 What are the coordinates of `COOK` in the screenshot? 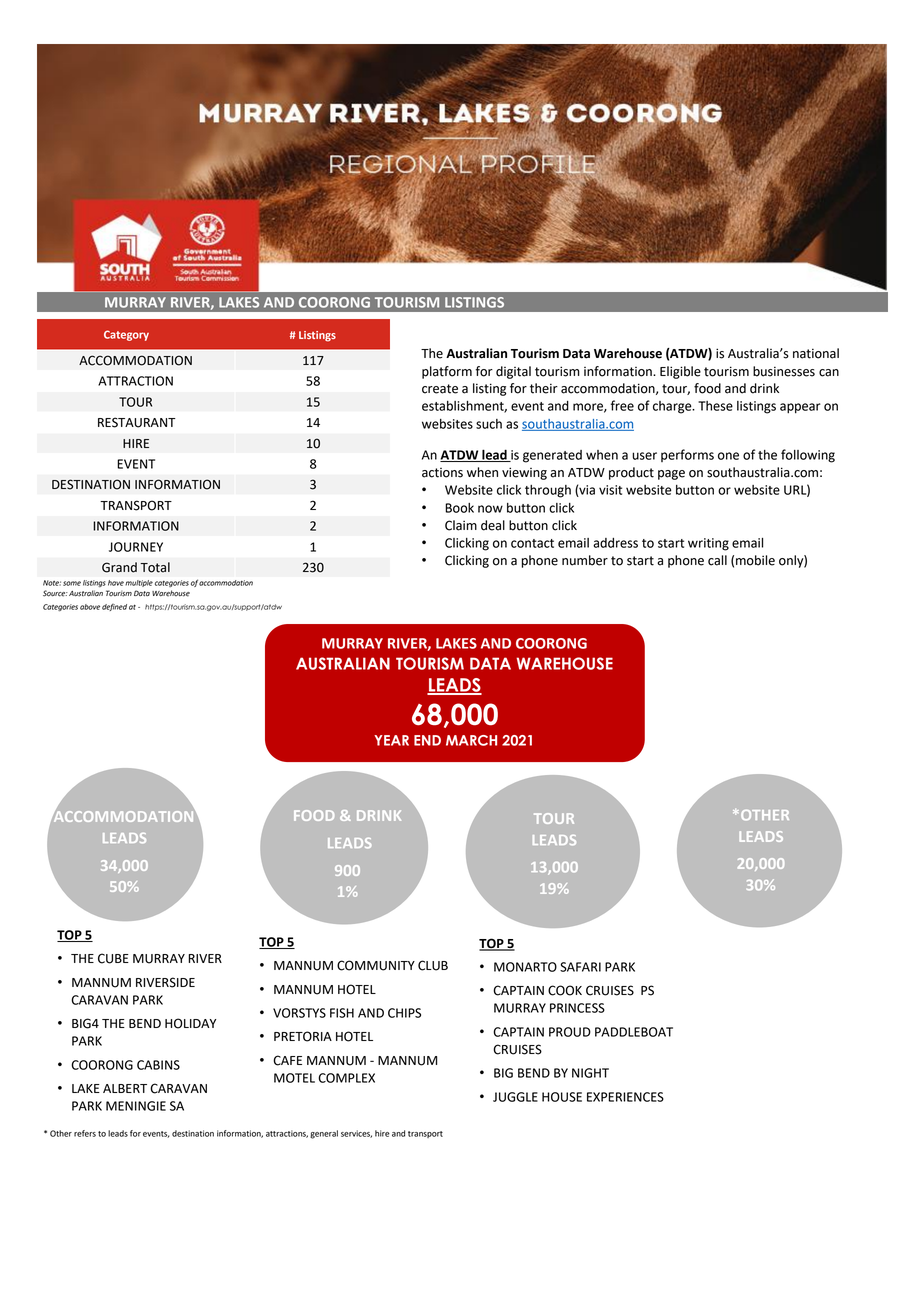 It's located at (565, 990).
